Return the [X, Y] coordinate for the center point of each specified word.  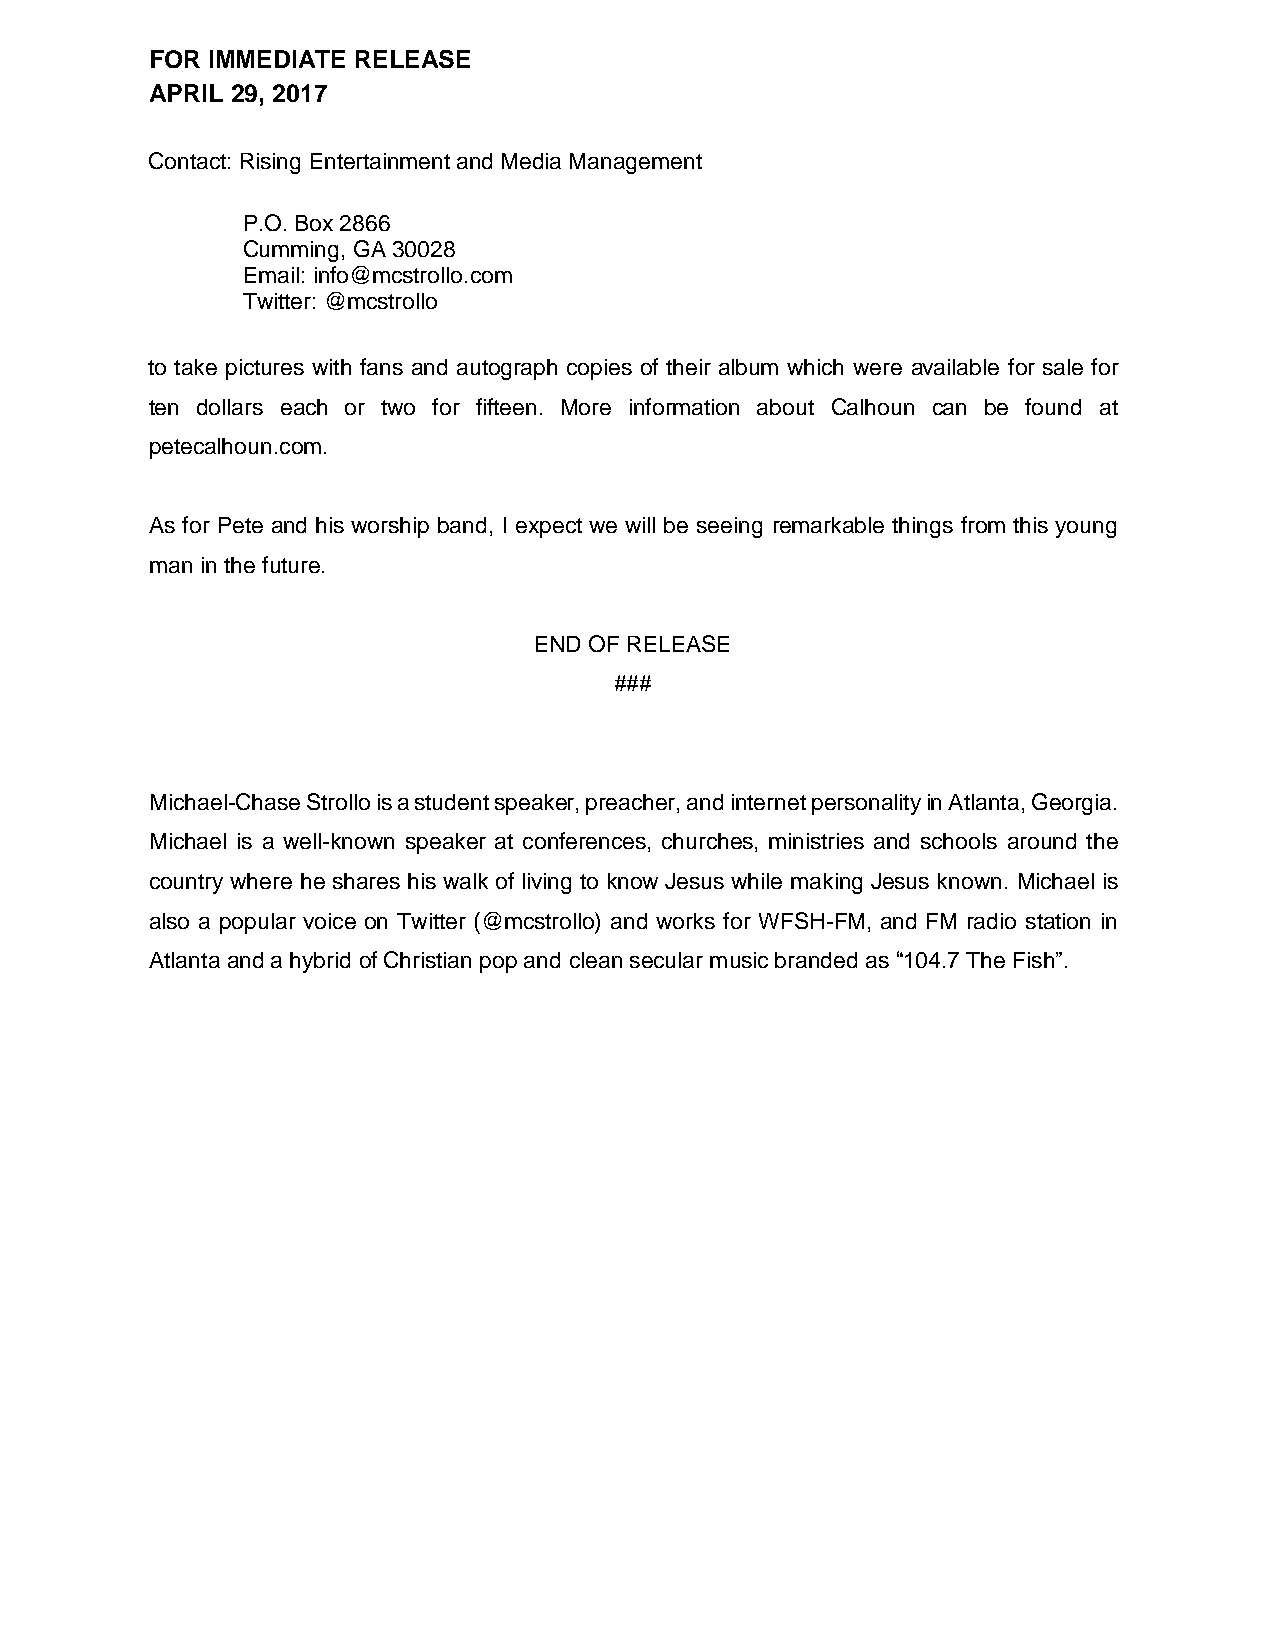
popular [258, 923]
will [640, 525]
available [955, 367]
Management [636, 163]
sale [1063, 367]
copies [599, 369]
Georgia [1071, 804]
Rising [270, 163]
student [452, 802]
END [558, 644]
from [983, 524]
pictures [265, 369]
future [291, 564]
